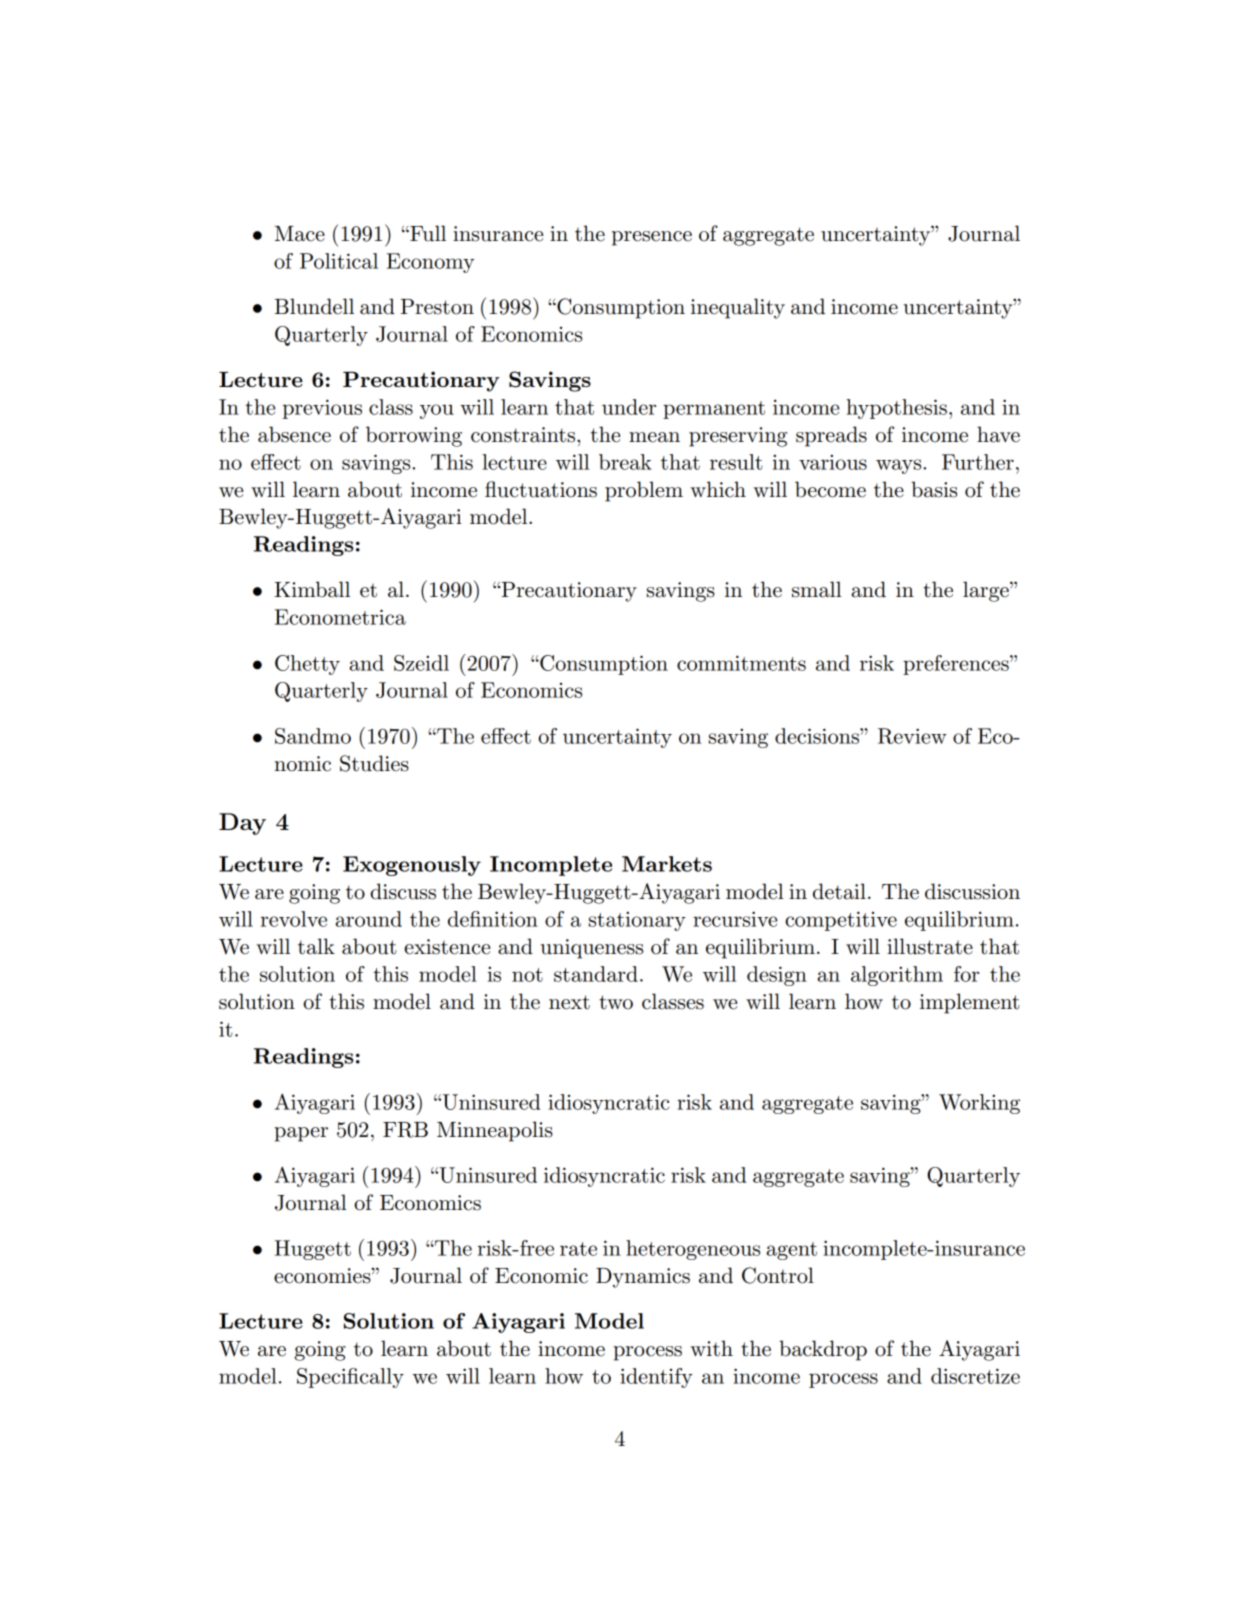  What do you see at coordinates (656, 1378) in the screenshot?
I see `identify` at bounding box center [656, 1378].
